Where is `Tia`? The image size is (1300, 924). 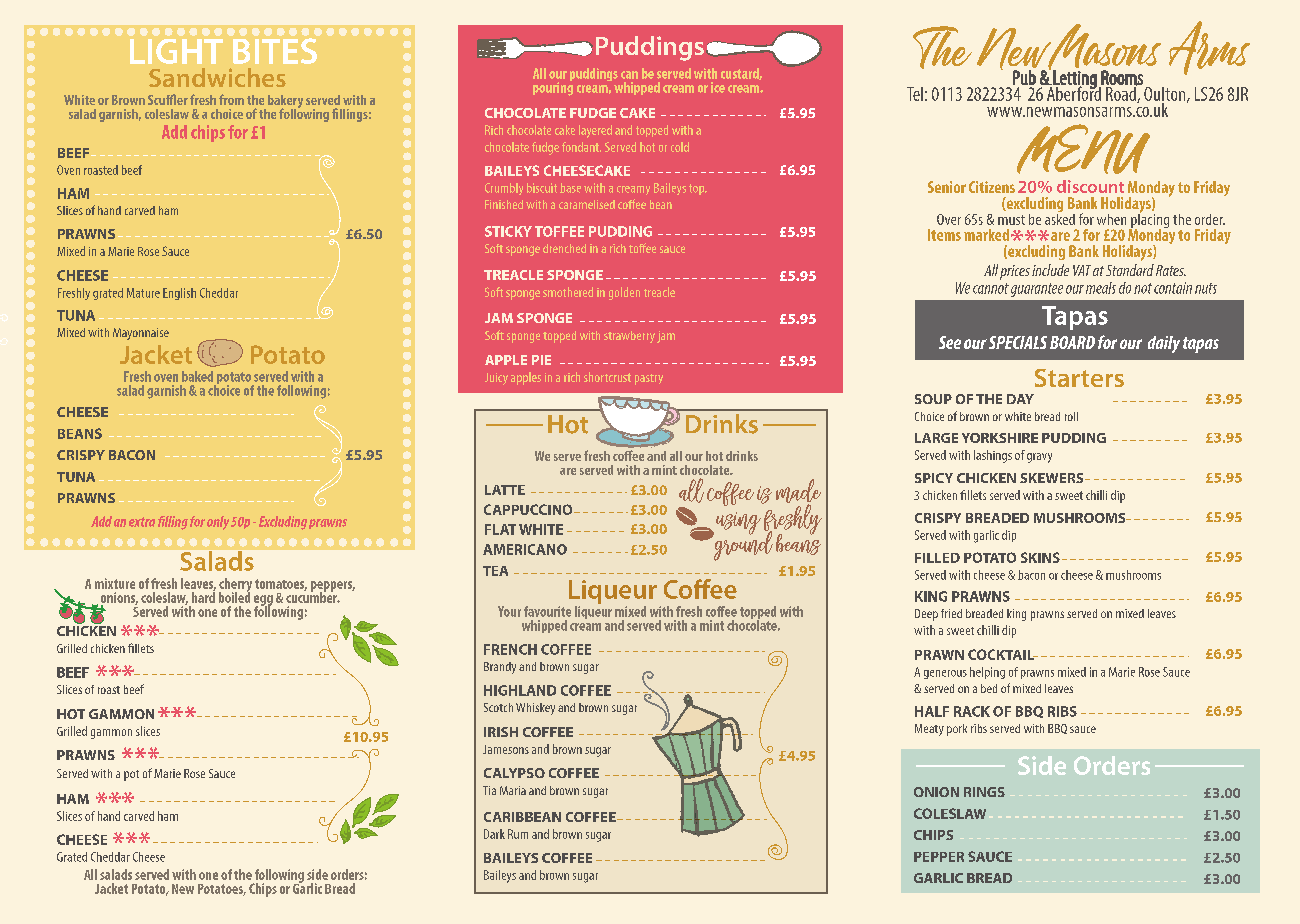
Tia is located at coordinates (489, 790).
